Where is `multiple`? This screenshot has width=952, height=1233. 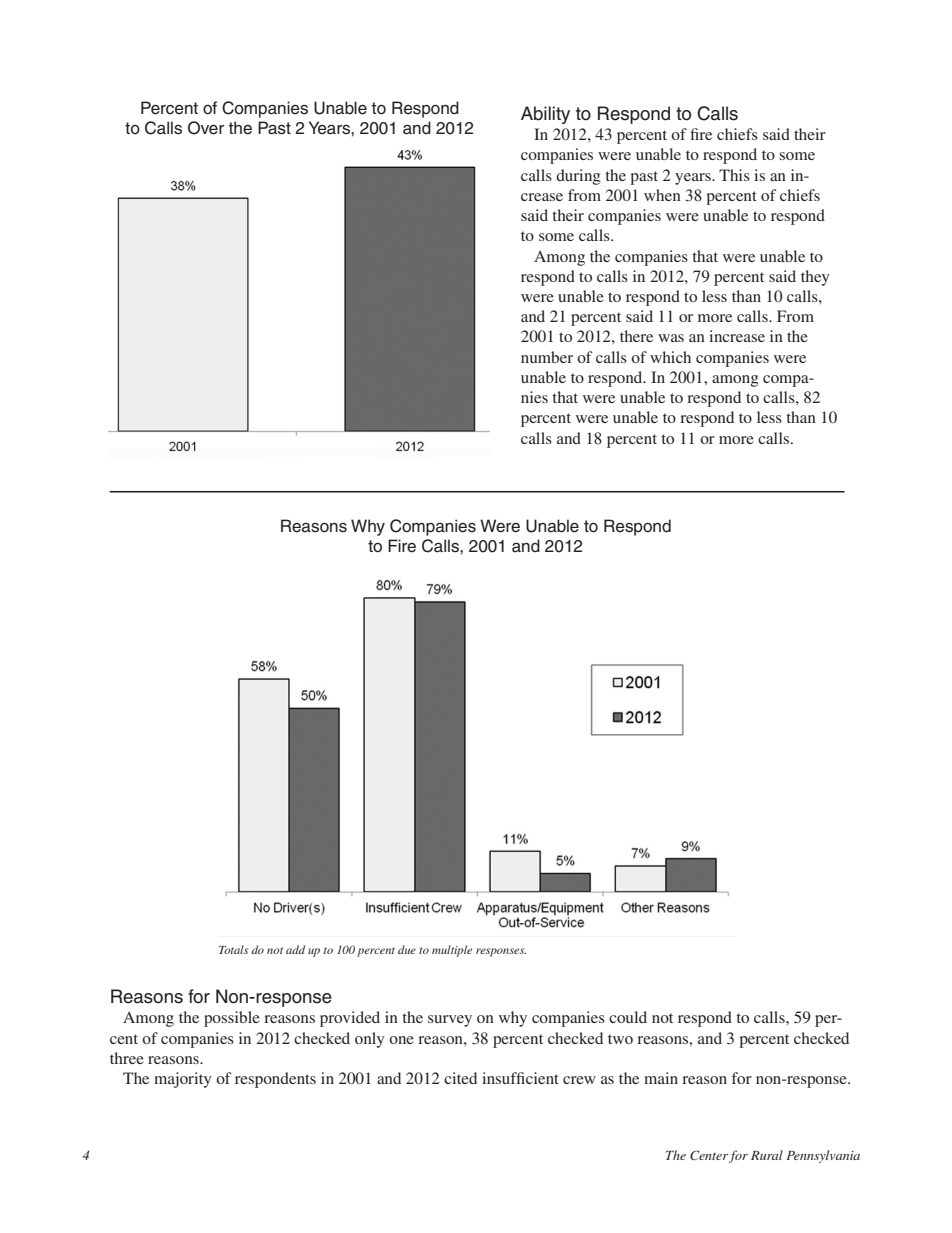
multiple is located at coordinates (452, 951).
